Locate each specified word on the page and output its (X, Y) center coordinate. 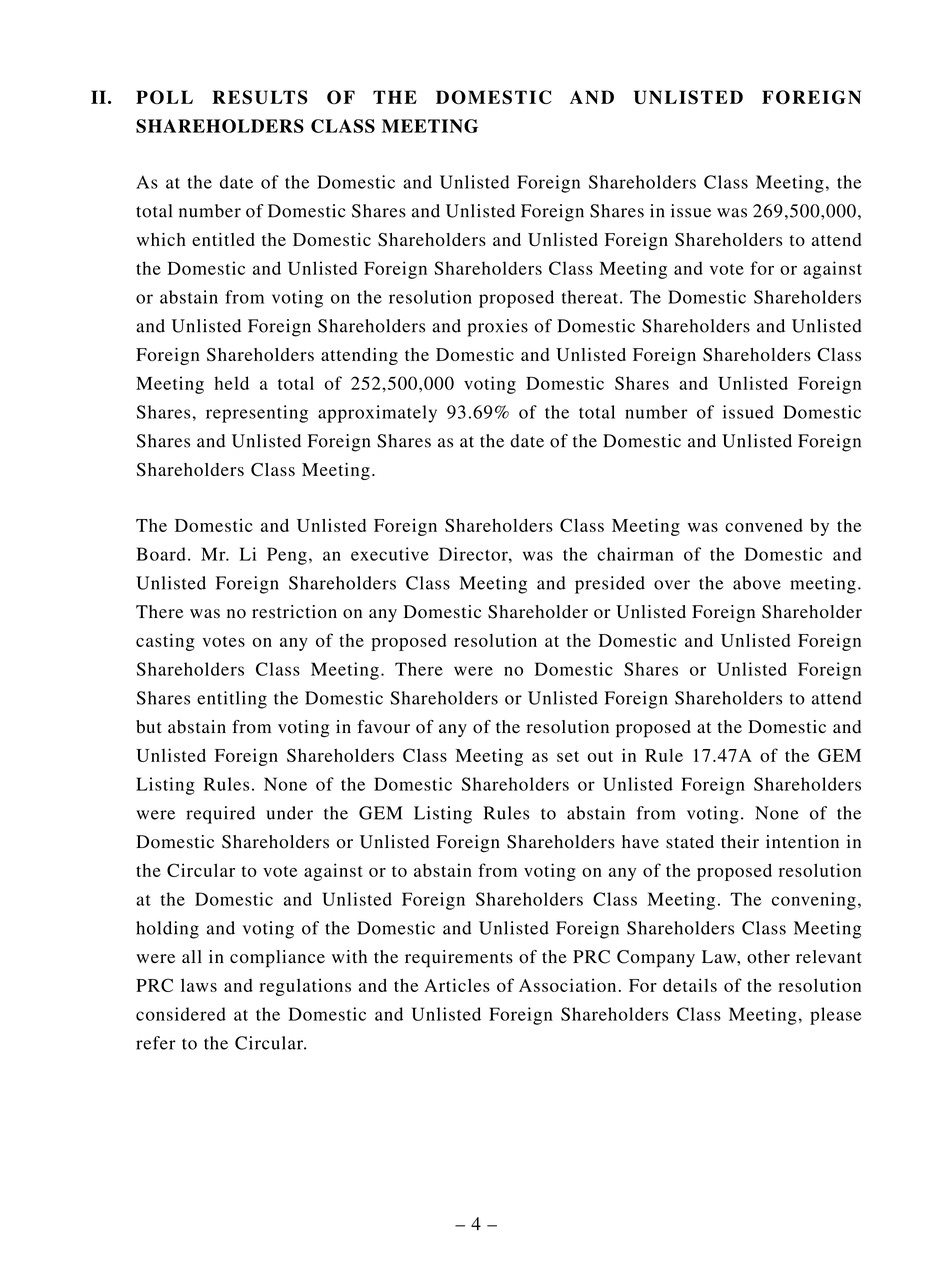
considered (181, 1014)
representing (257, 414)
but (149, 727)
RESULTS (260, 97)
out (600, 756)
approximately (377, 414)
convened (764, 525)
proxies (498, 328)
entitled (223, 239)
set (568, 756)
